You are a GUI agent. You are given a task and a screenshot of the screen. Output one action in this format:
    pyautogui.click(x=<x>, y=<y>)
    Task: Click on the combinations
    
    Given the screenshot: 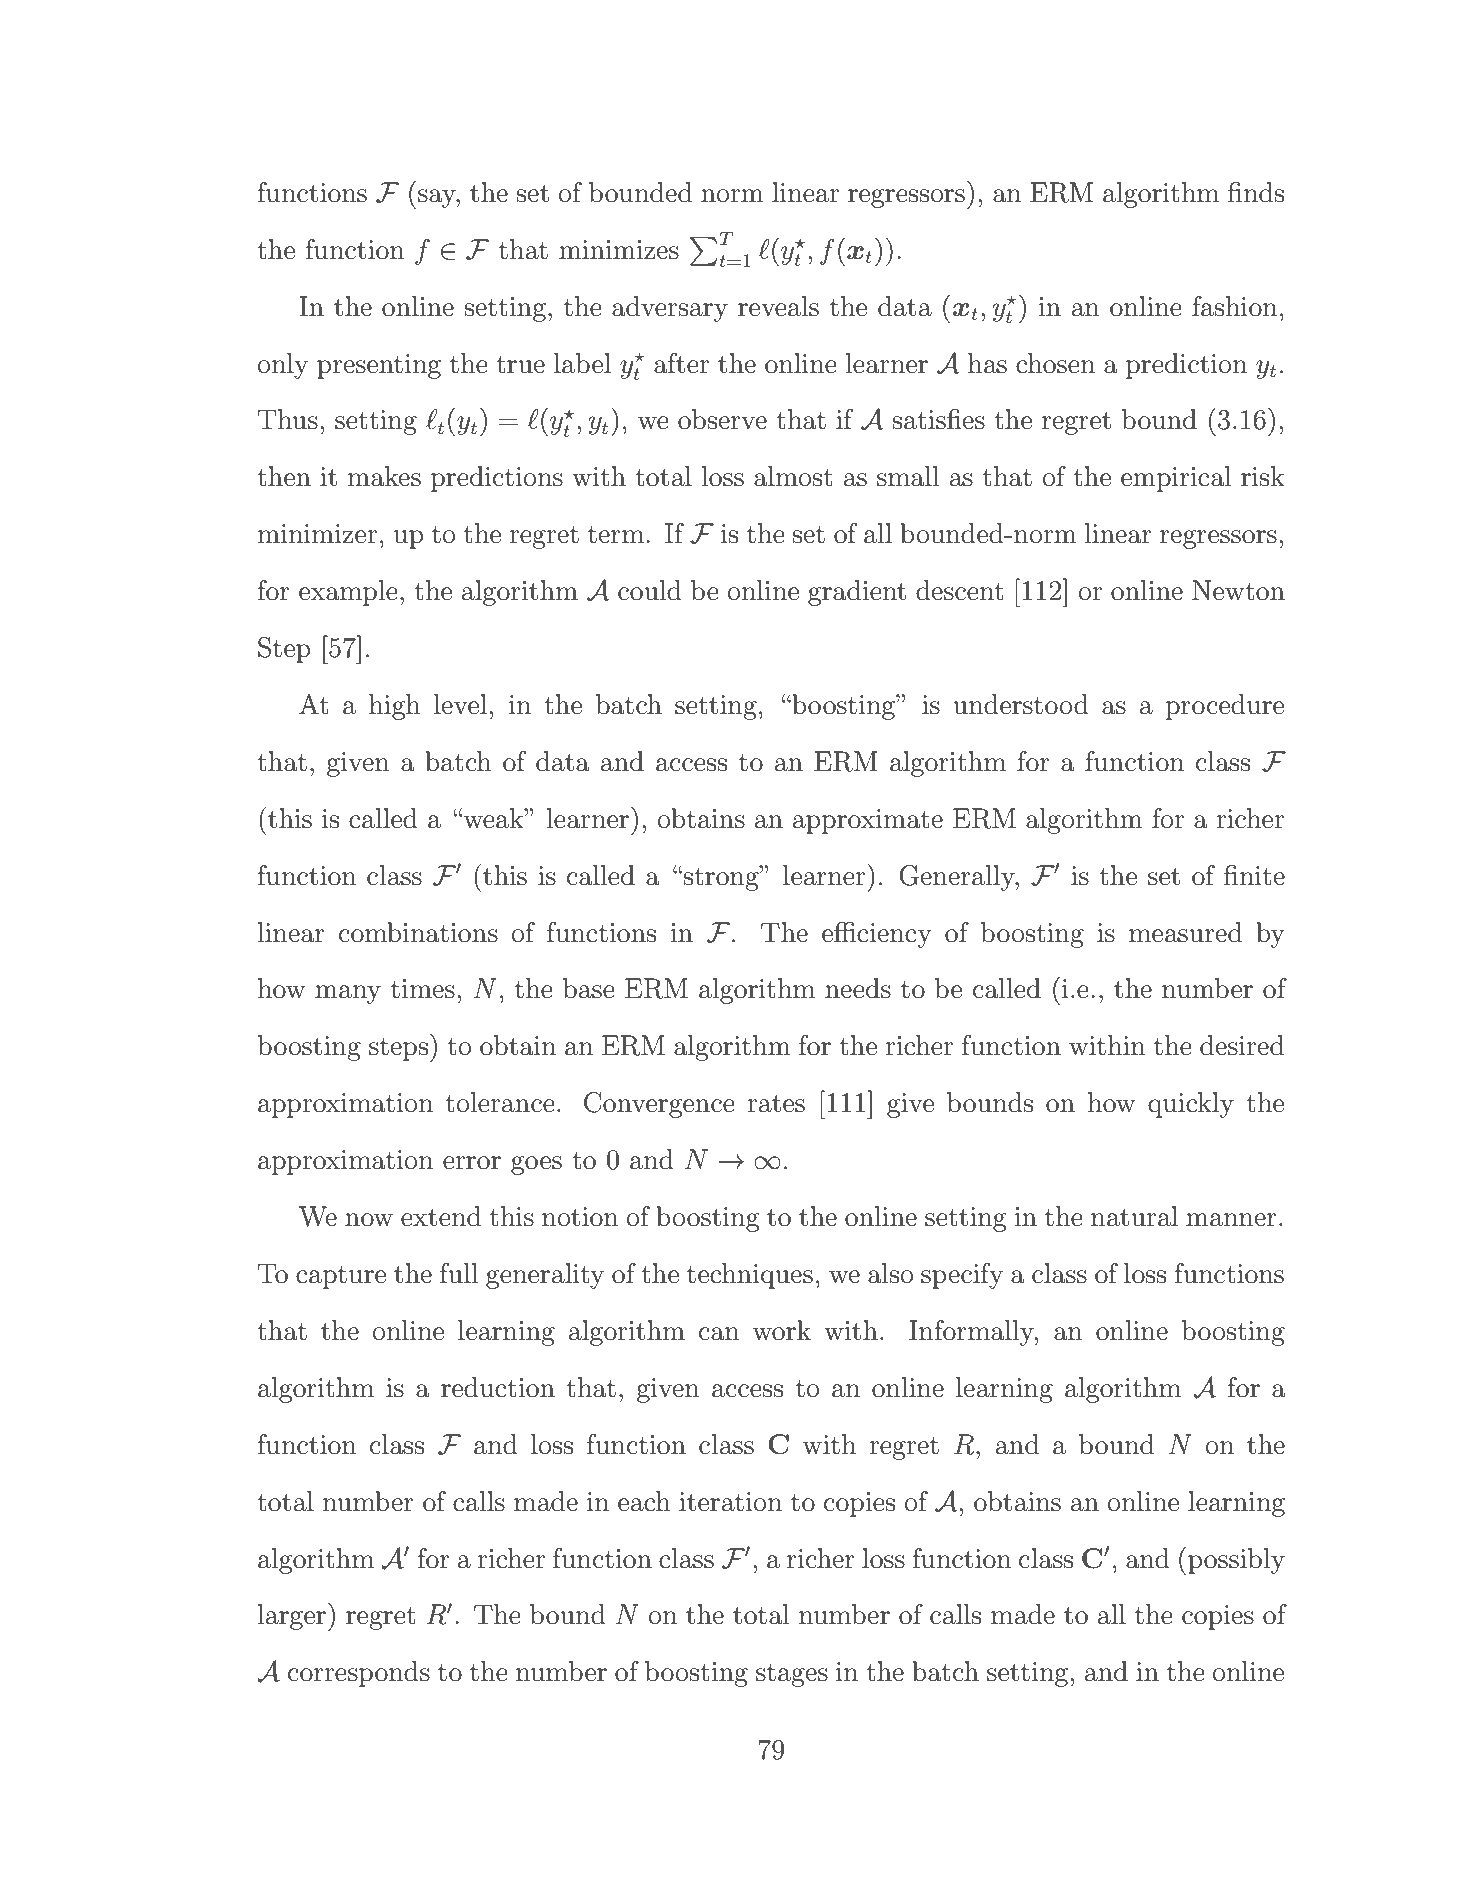 What is the action you would take?
    pyautogui.click(x=418, y=932)
